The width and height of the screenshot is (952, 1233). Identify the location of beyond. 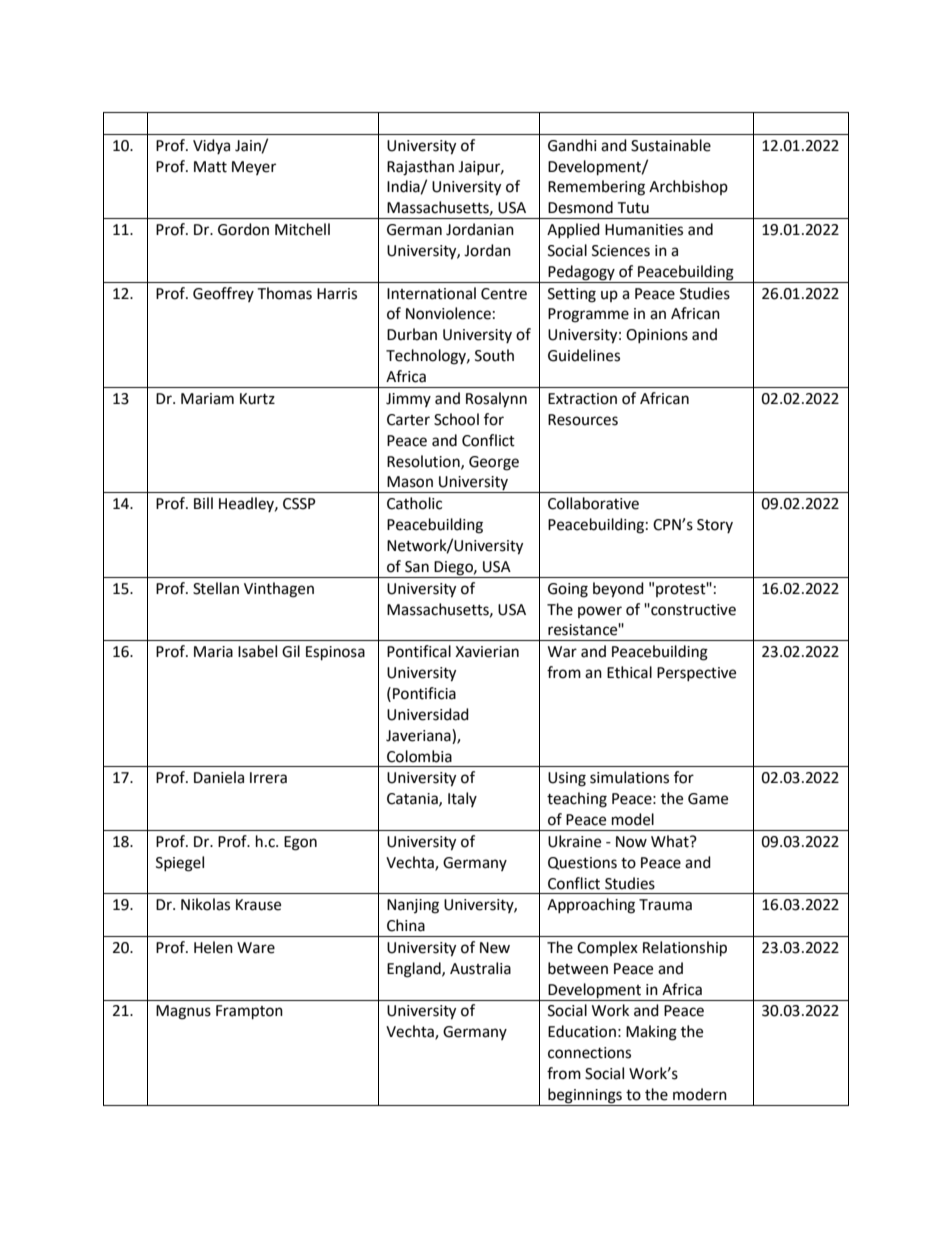
(618, 590).
